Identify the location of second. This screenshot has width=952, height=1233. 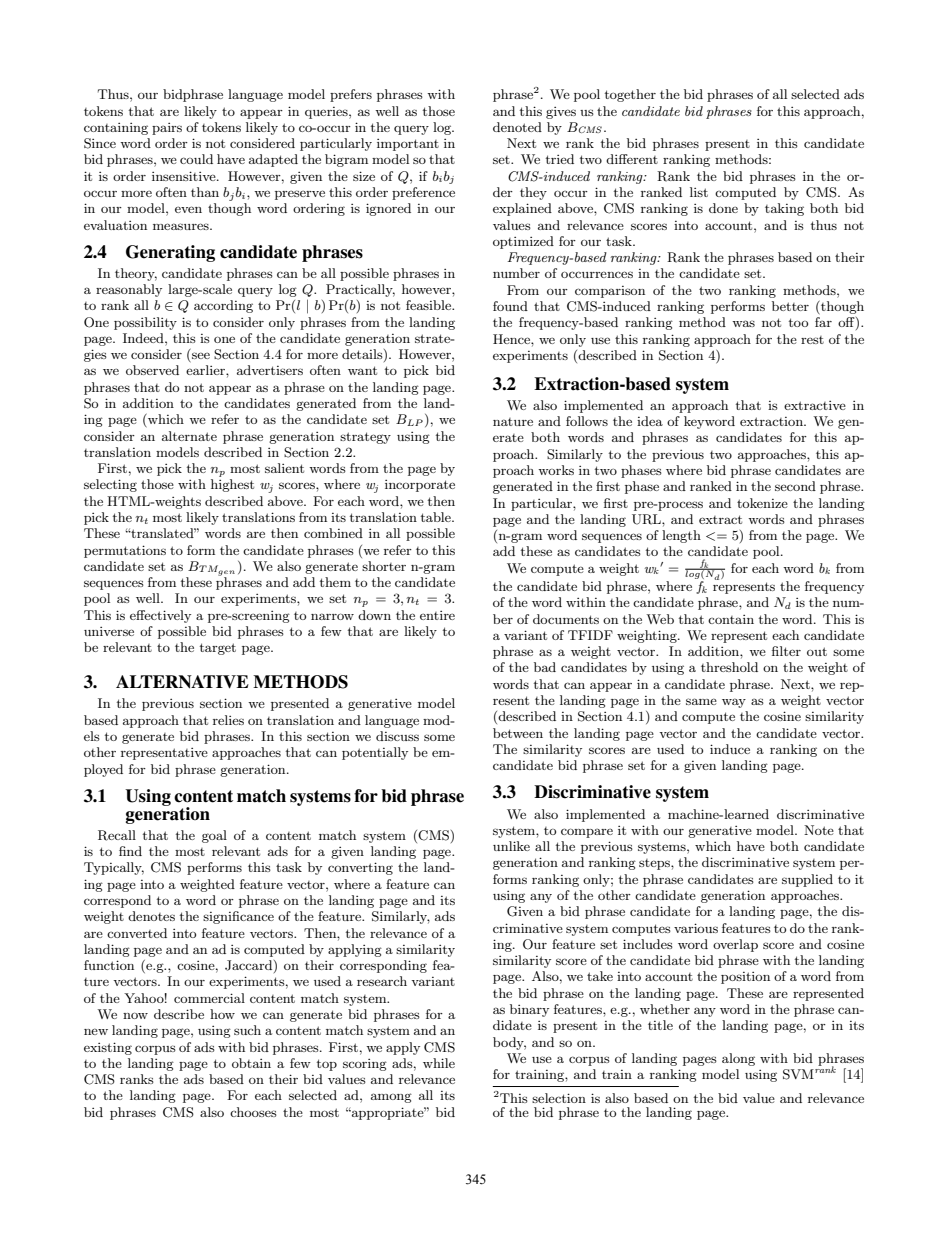
(795, 486).
